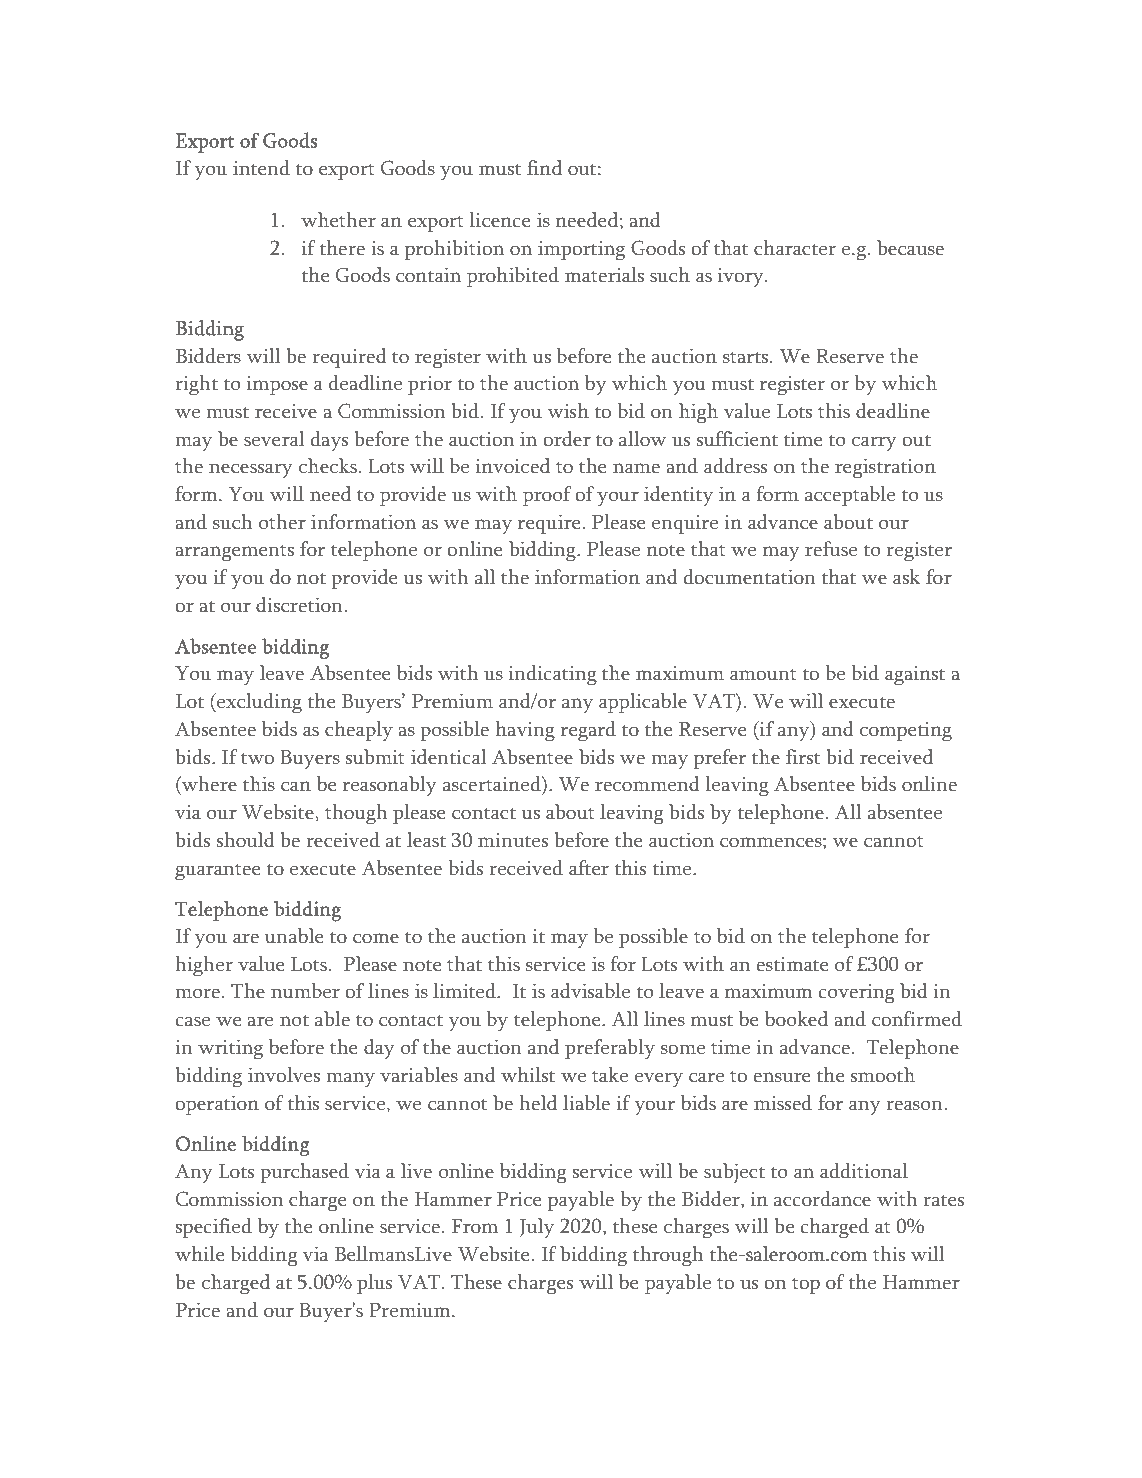 Image resolution: width=1142 pixels, height=1478 pixels. What do you see at coordinates (906, 732) in the document?
I see `competing` at bounding box center [906, 732].
